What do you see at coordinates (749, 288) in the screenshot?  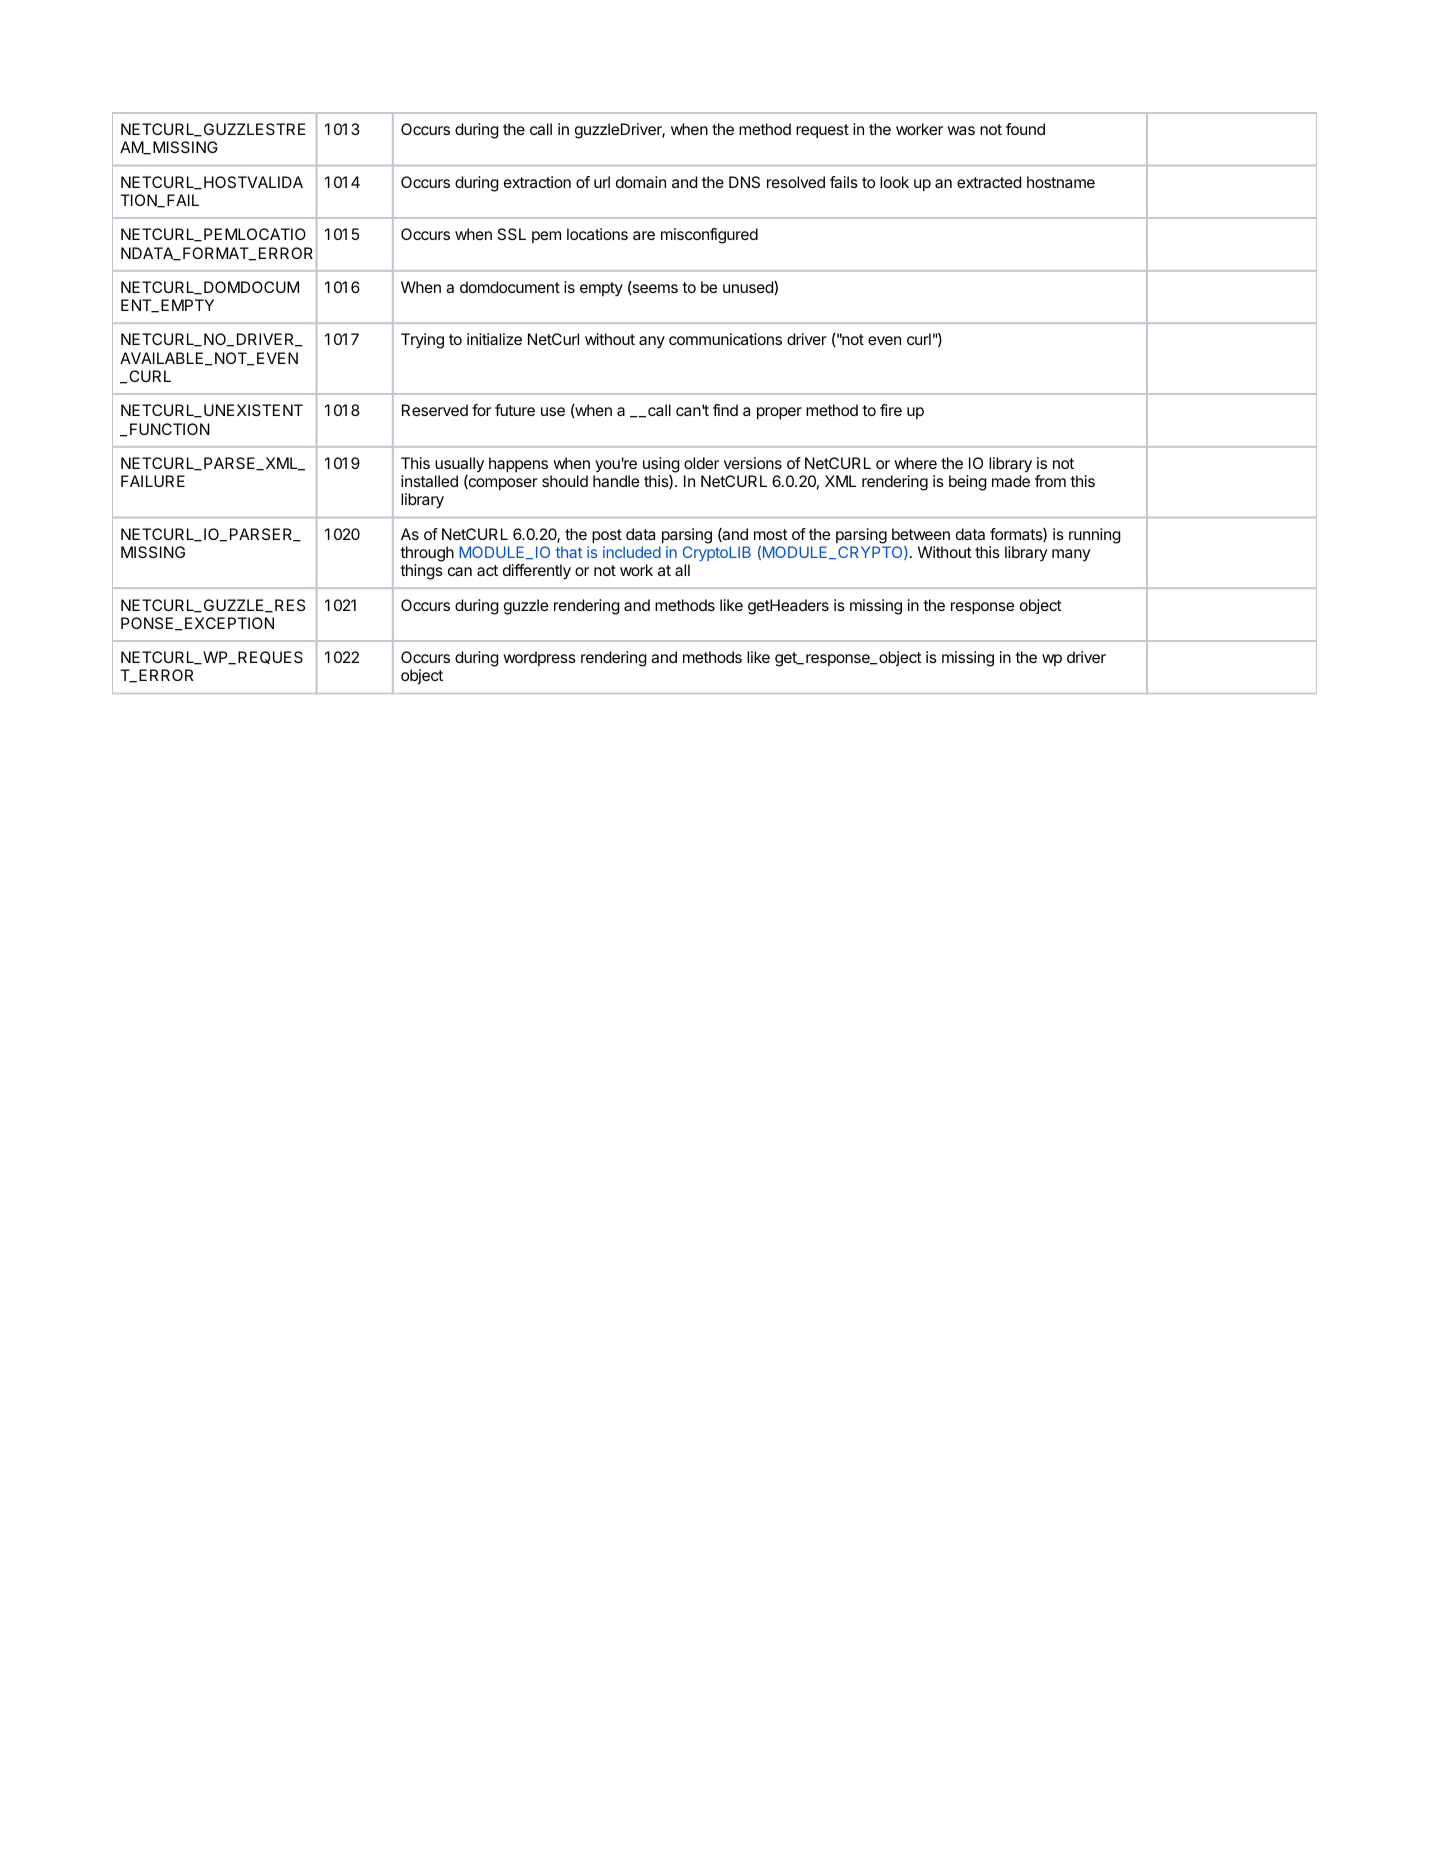 I see `unused` at bounding box center [749, 288].
